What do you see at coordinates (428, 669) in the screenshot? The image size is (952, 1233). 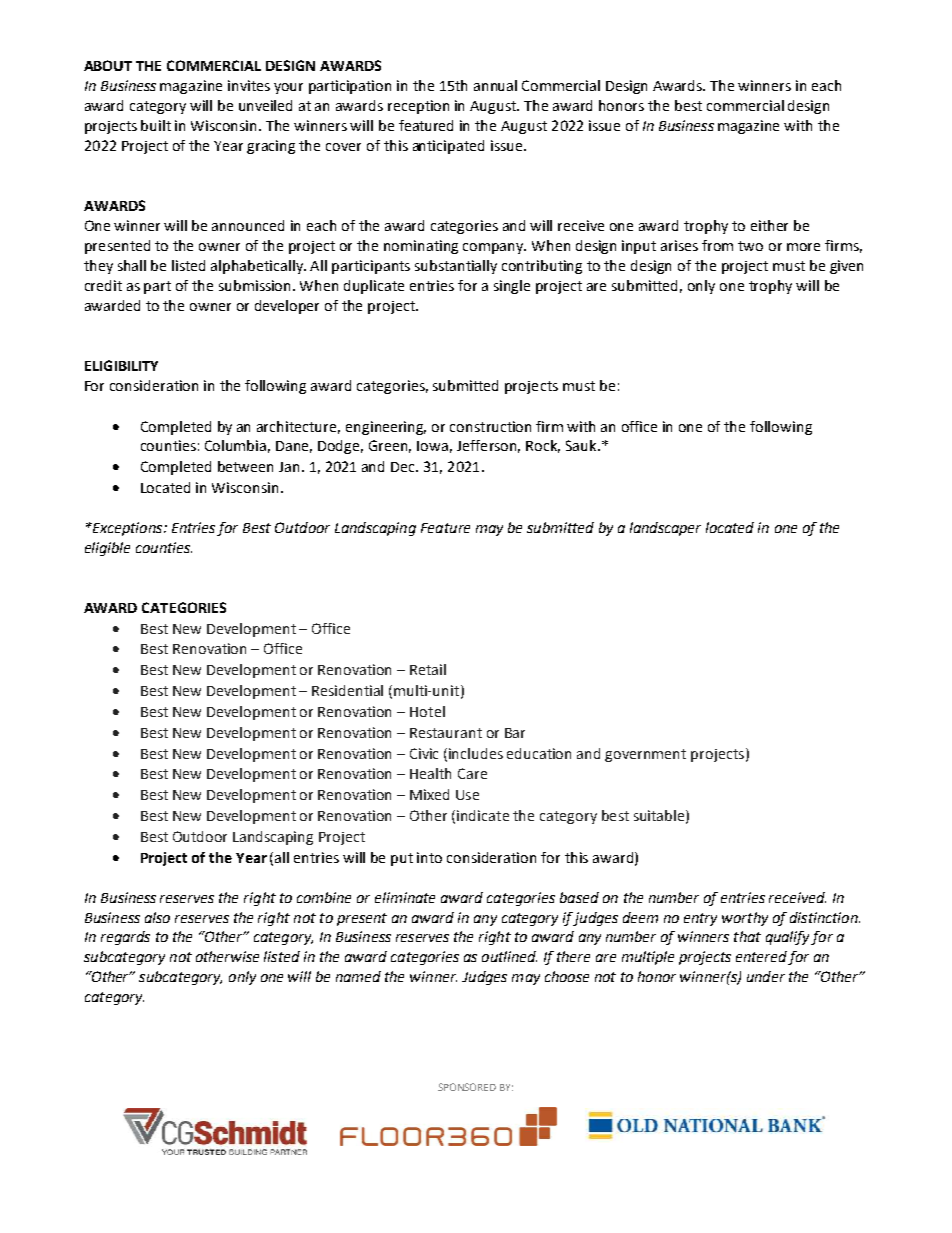 I see `Retail` at bounding box center [428, 669].
